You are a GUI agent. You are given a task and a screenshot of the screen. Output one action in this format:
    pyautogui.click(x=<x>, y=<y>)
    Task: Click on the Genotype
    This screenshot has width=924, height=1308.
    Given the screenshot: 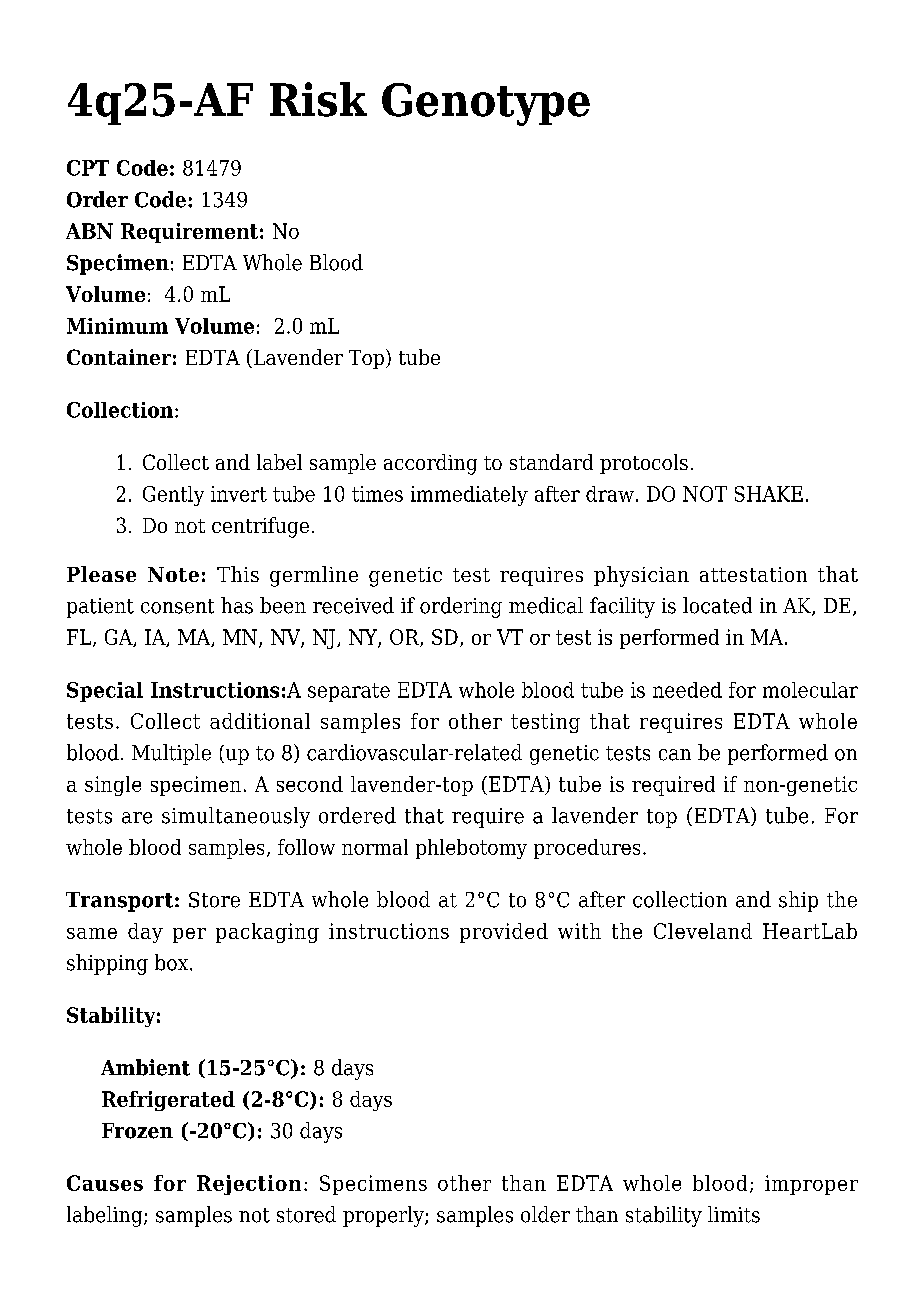 What is the action you would take?
    pyautogui.click(x=486, y=104)
